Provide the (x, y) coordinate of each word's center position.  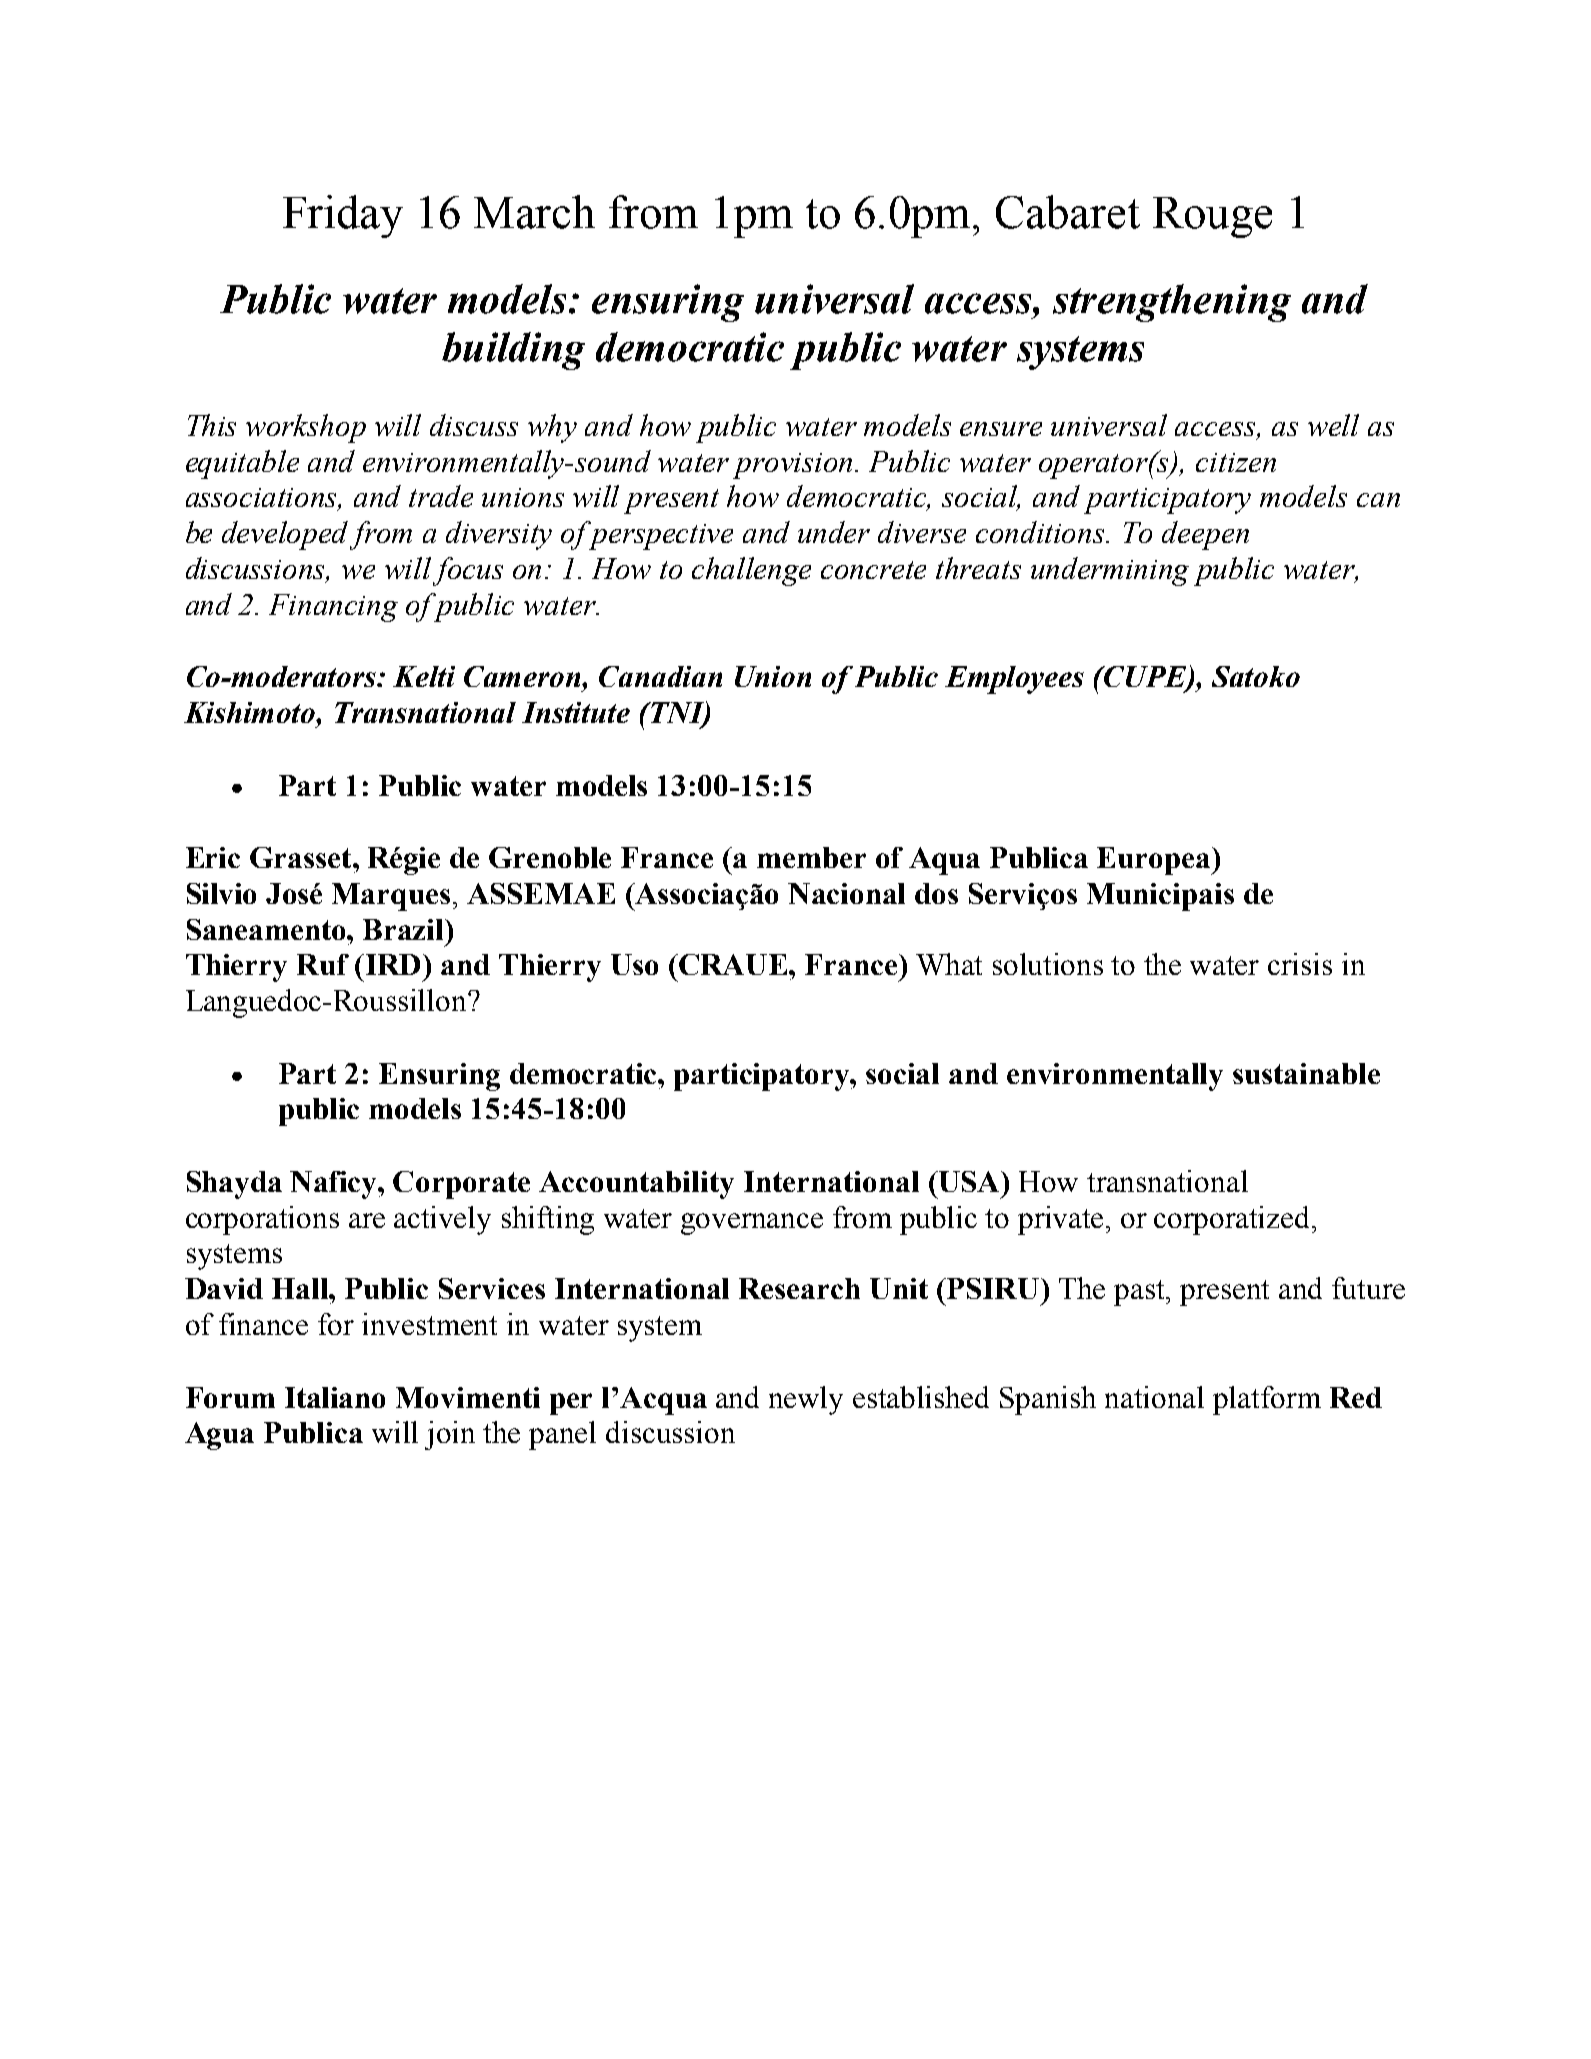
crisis (1300, 964)
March (534, 212)
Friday (343, 216)
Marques (391, 897)
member (811, 857)
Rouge (1212, 217)
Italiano (335, 1397)
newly (806, 1400)
